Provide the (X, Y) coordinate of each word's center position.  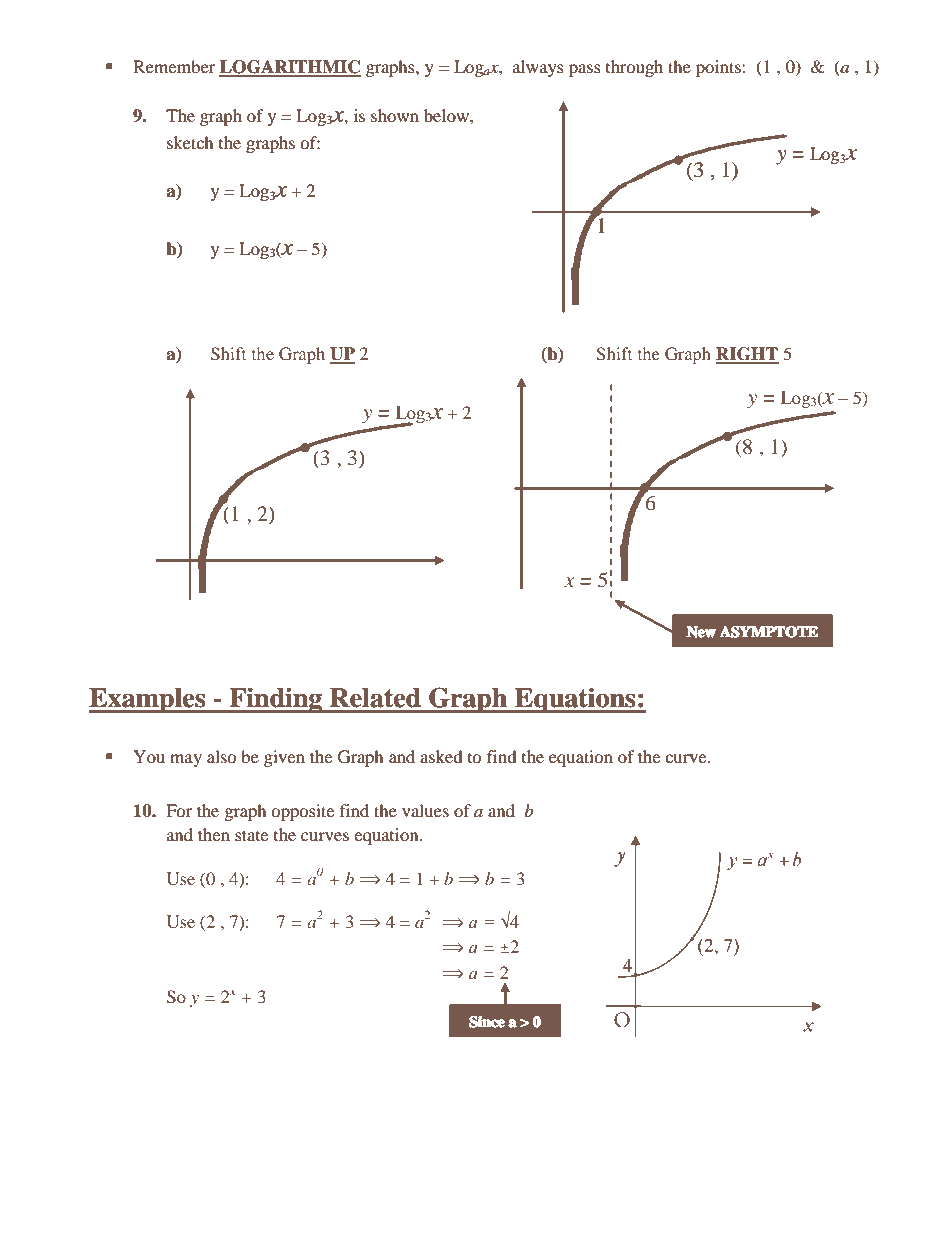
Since (487, 1021)
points (719, 68)
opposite (302, 812)
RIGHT (747, 355)
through (634, 68)
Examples (148, 700)
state (251, 835)
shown (395, 115)
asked (441, 756)
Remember (174, 66)
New (701, 632)
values (425, 810)
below (447, 115)
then (214, 834)
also (222, 756)
